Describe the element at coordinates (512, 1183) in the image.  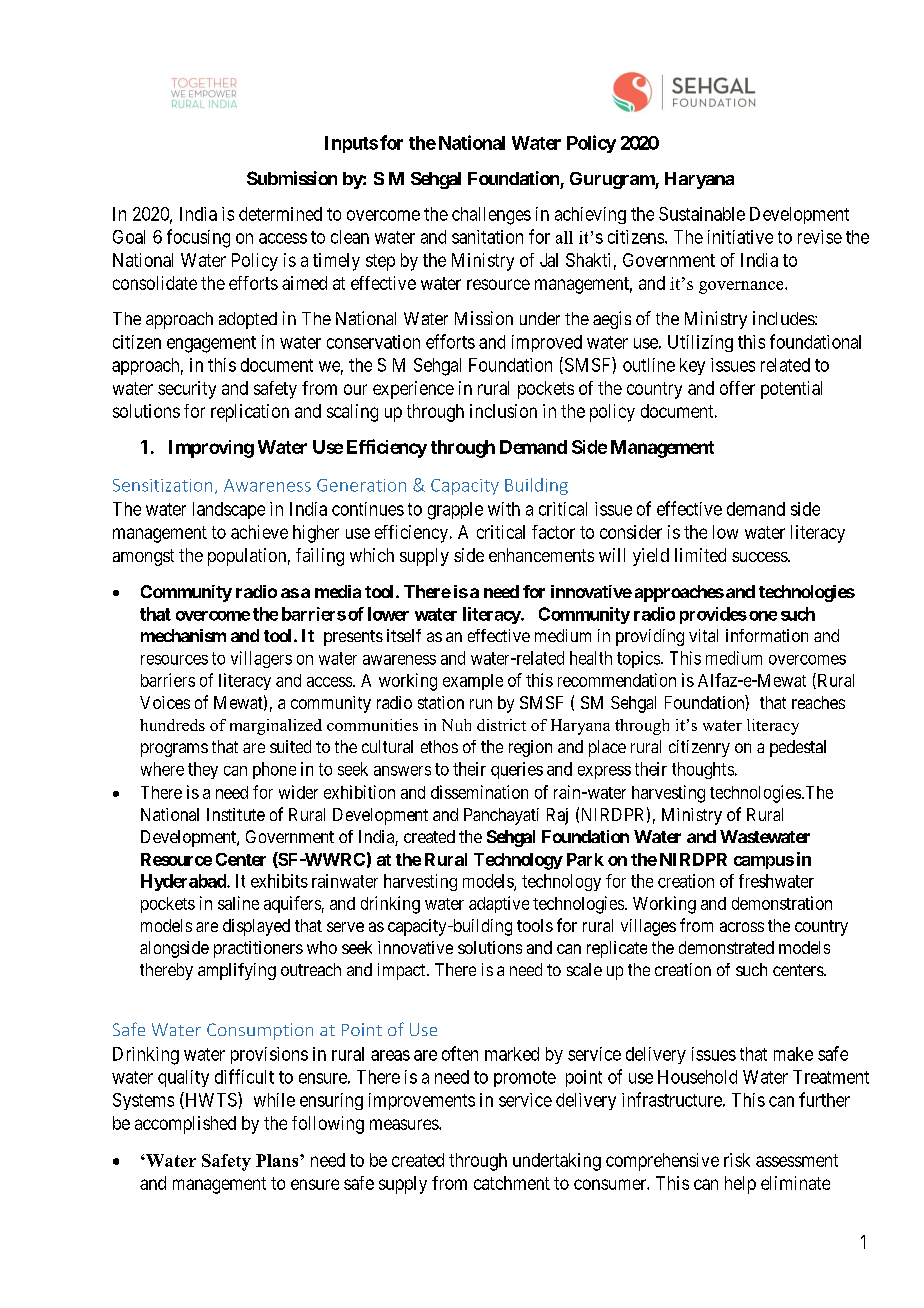
I see `catchment` at that location.
